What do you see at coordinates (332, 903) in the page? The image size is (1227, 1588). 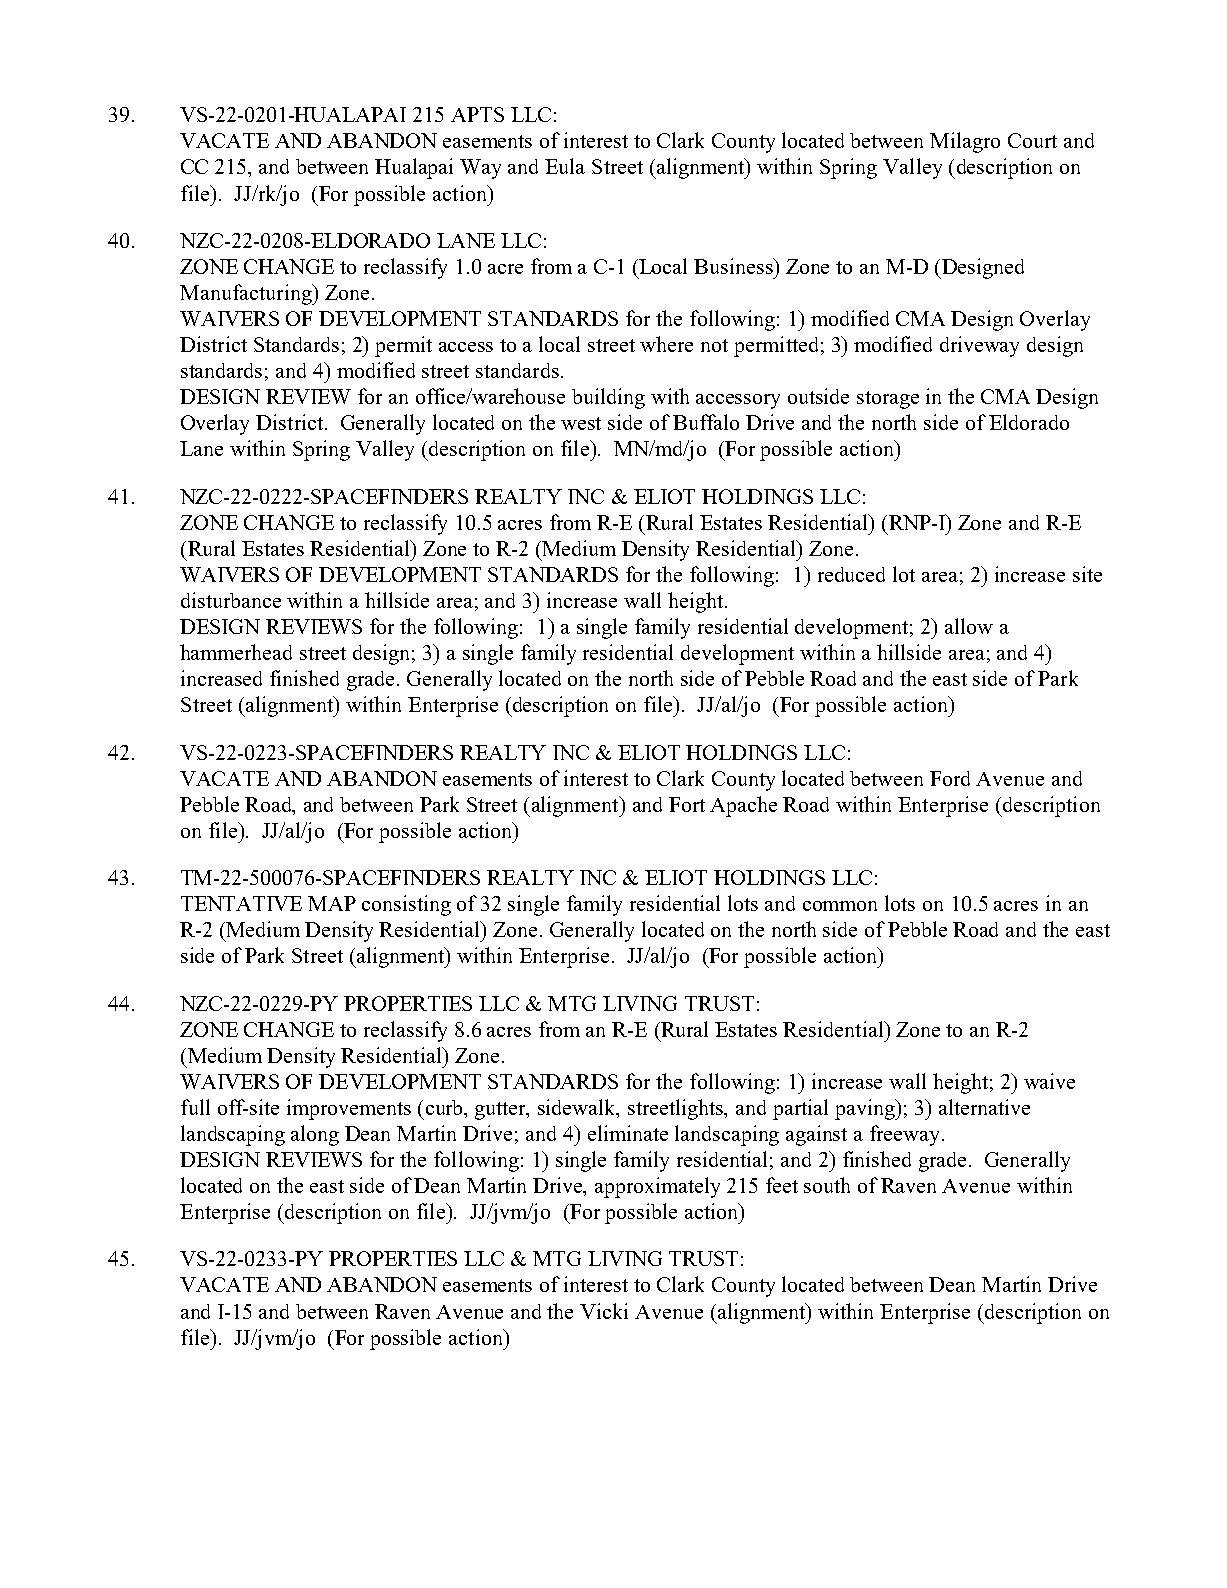 I see `MAP` at bounding box center [332, 903].
